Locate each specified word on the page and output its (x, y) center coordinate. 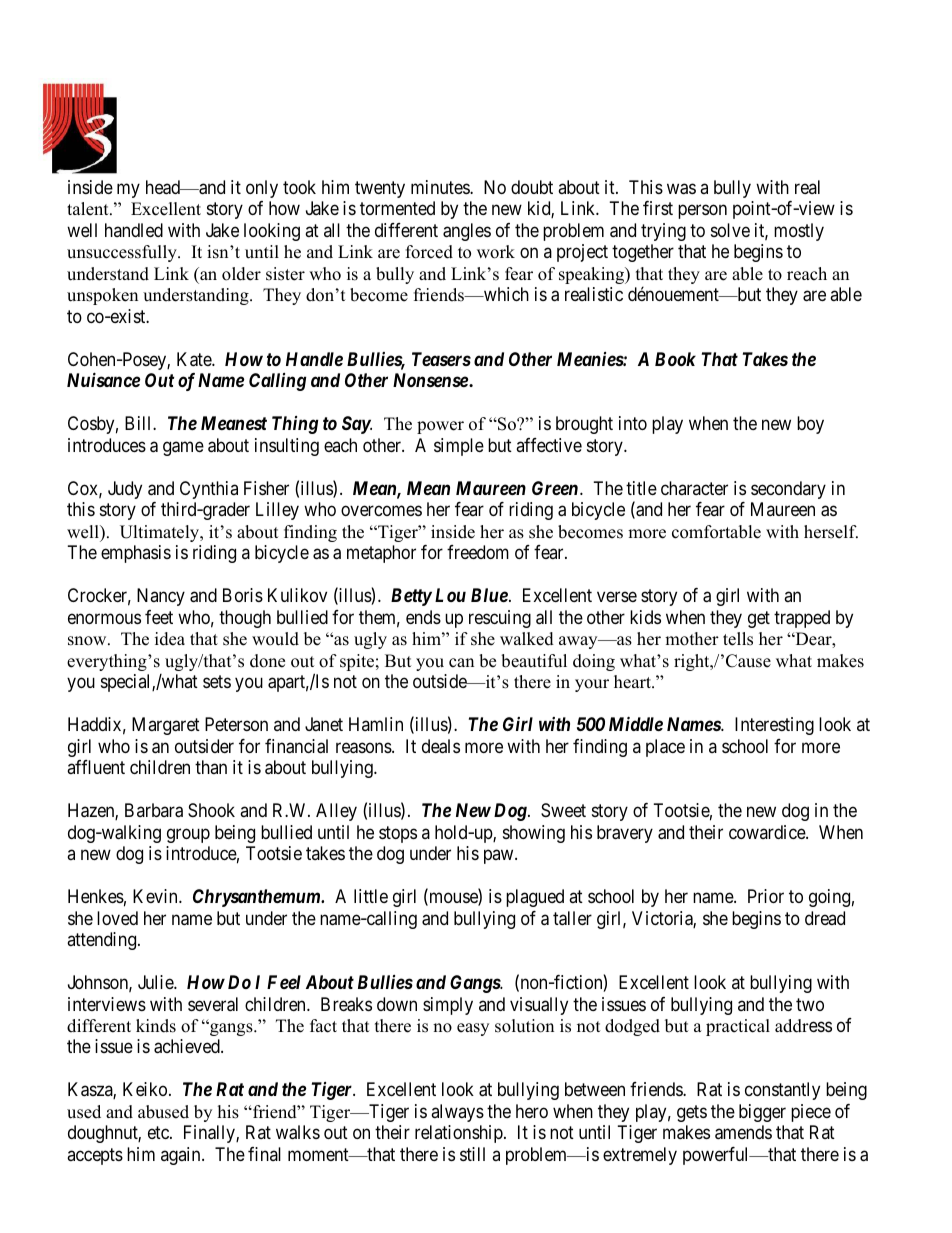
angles (467, 232)
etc (159, 1132)
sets (217, 681)
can (461, 663)
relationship (460, 1134)
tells (738, 639)
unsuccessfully (123, 253)
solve (730, 230)
